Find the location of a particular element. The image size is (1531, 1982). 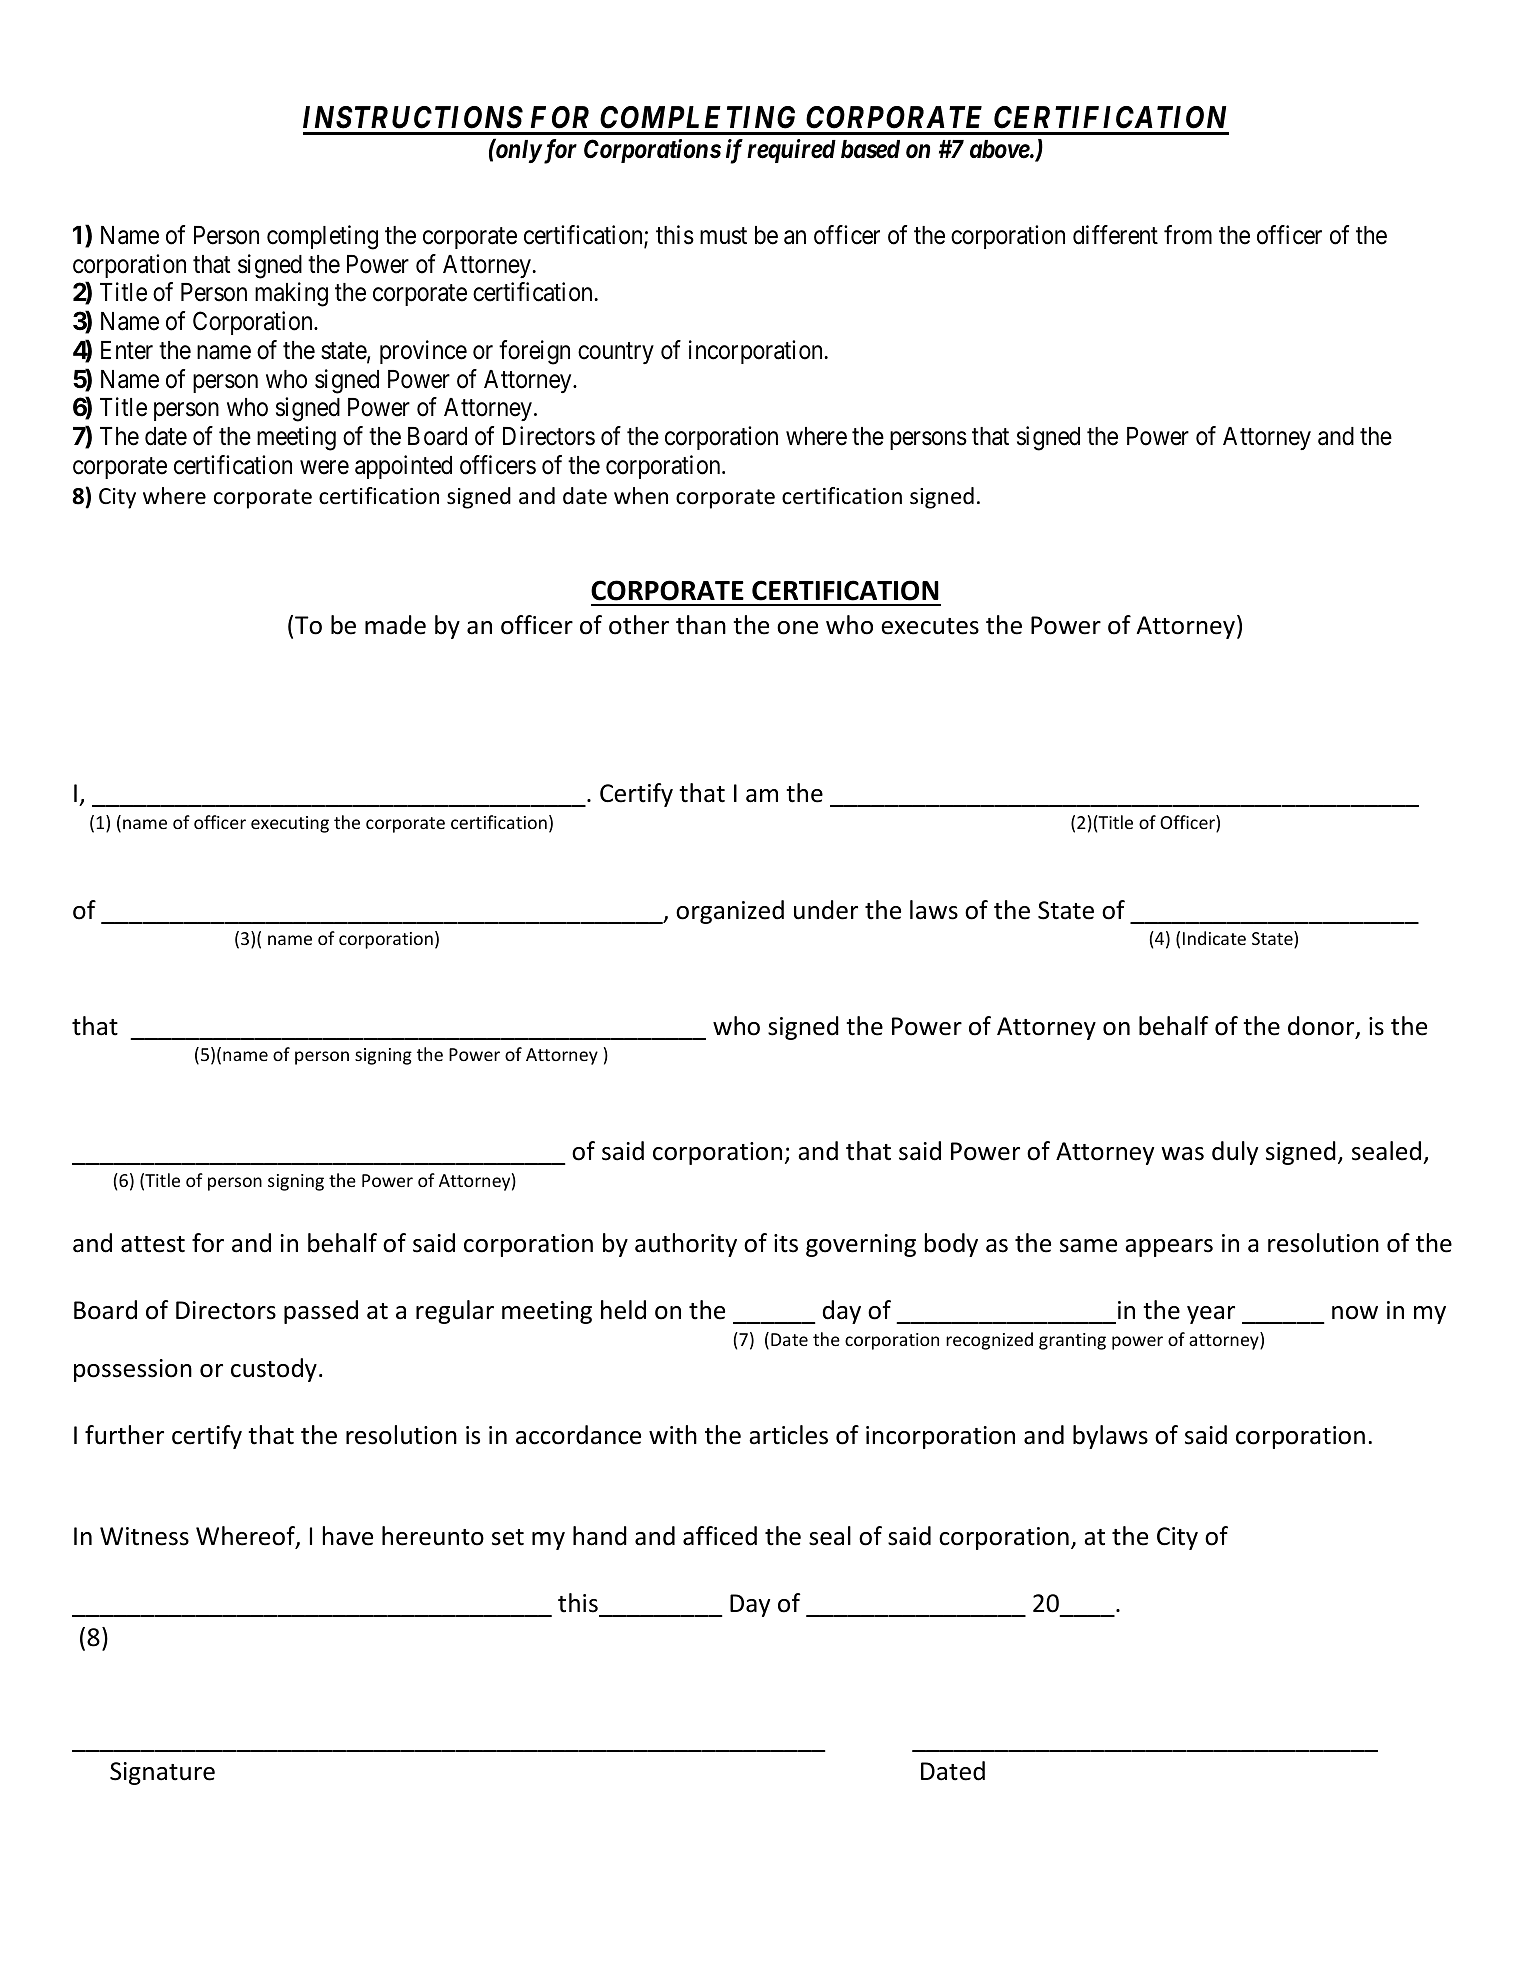

made is located at coordinates (395, 625).
